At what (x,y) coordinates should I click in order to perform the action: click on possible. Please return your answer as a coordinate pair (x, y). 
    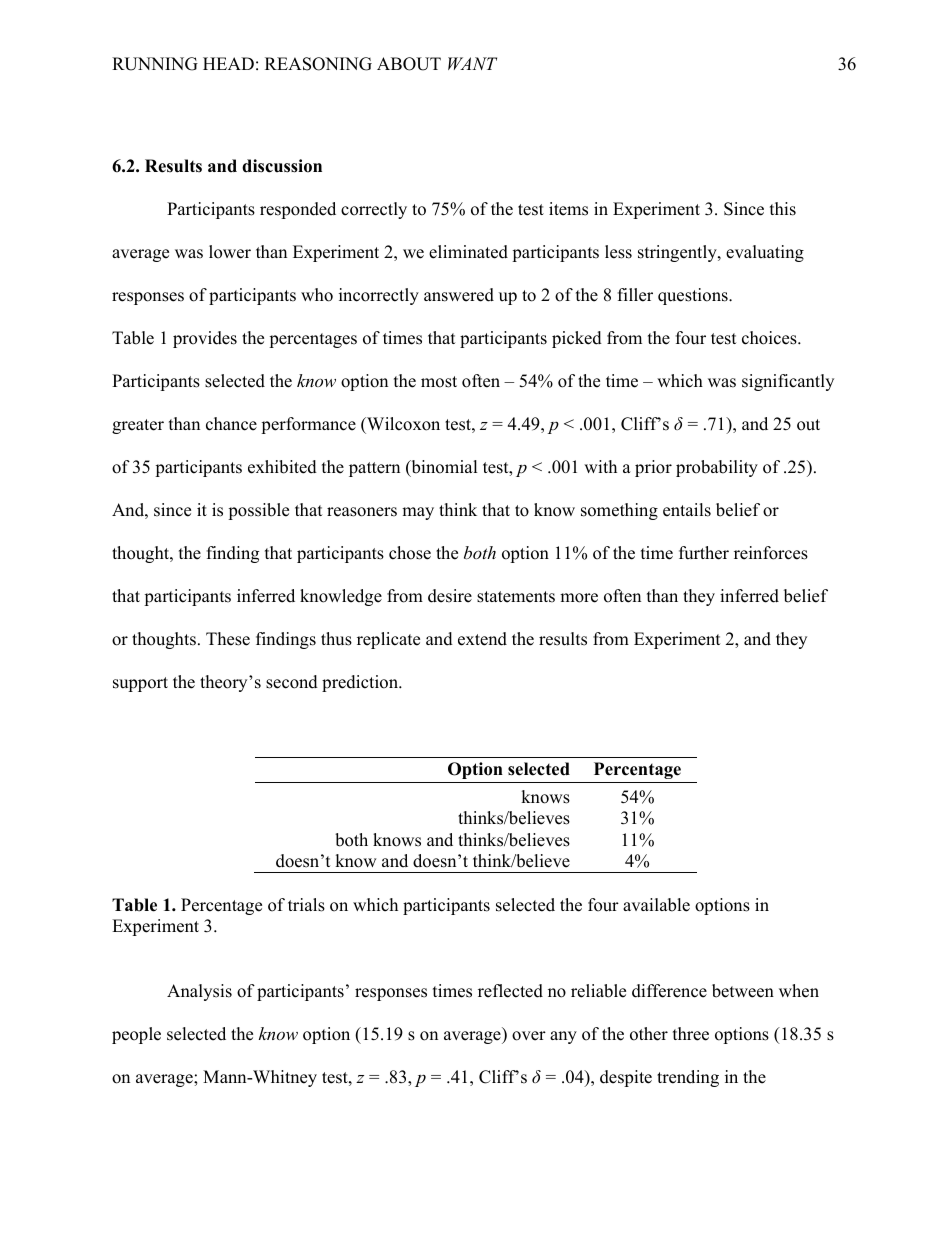
    Looking at the image, I should click on (258, 511).
